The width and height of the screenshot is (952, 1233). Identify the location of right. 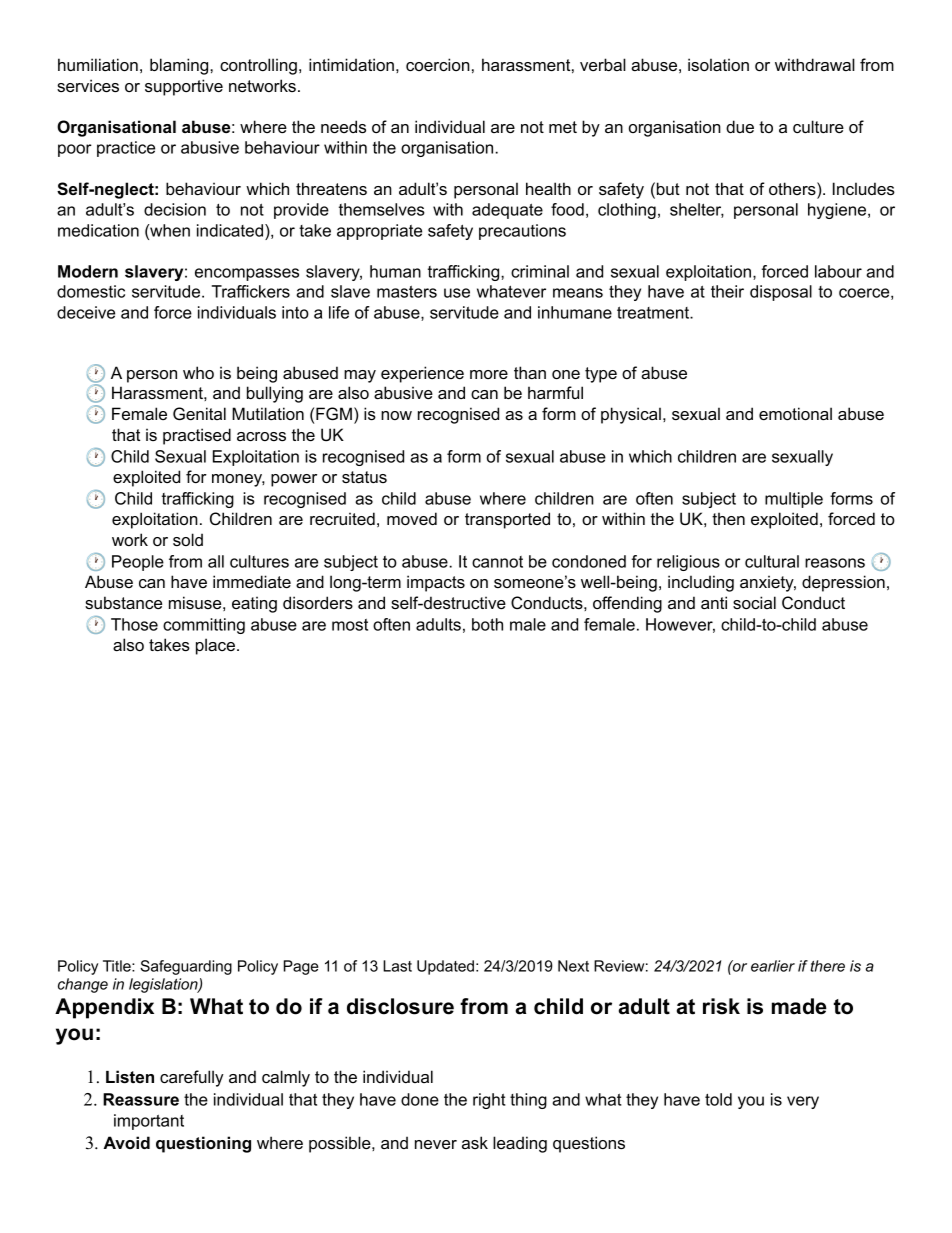
(489, 1101).
